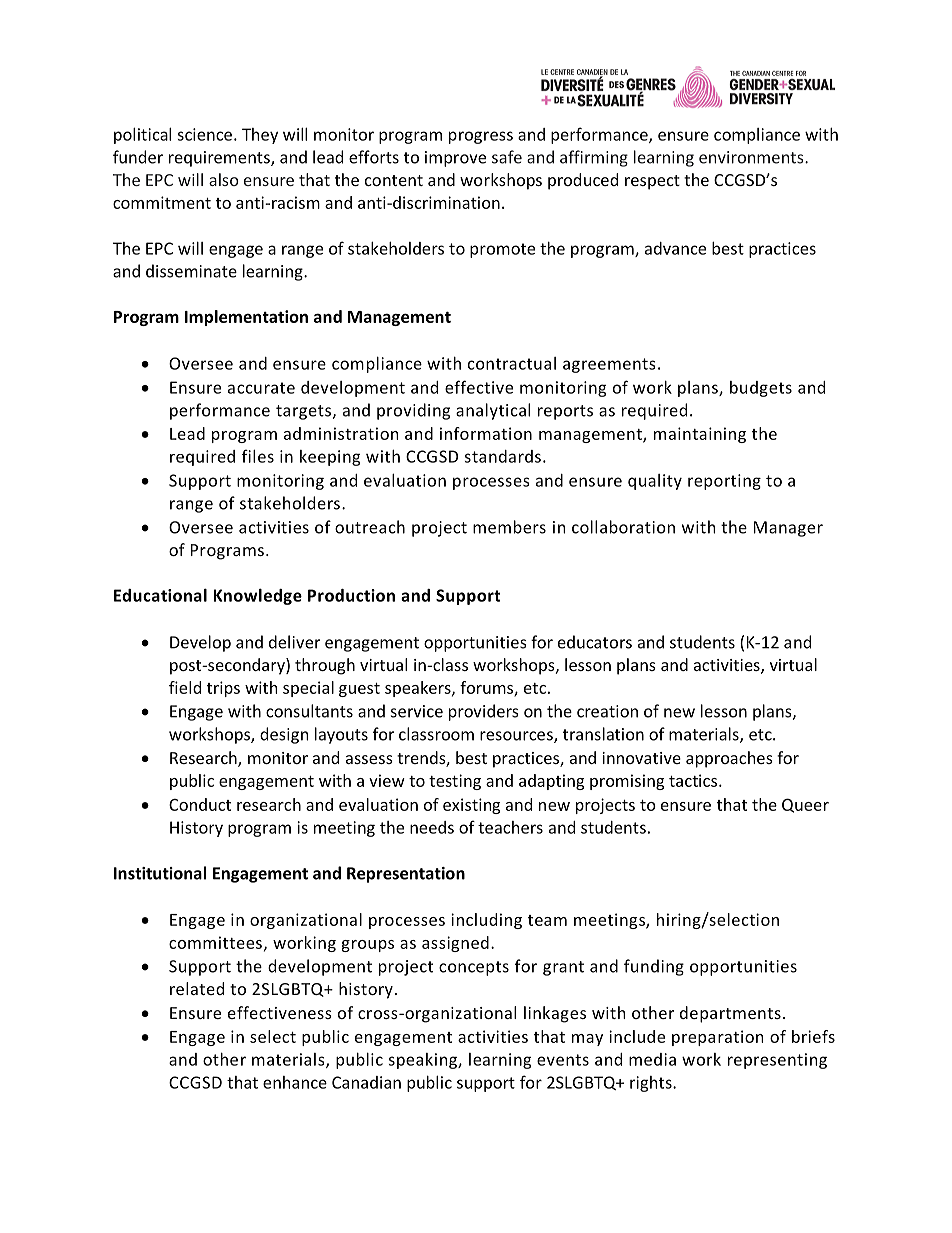  Describe the element at coordinates (295, 1082) in the page. I see `enhance` at that location.
